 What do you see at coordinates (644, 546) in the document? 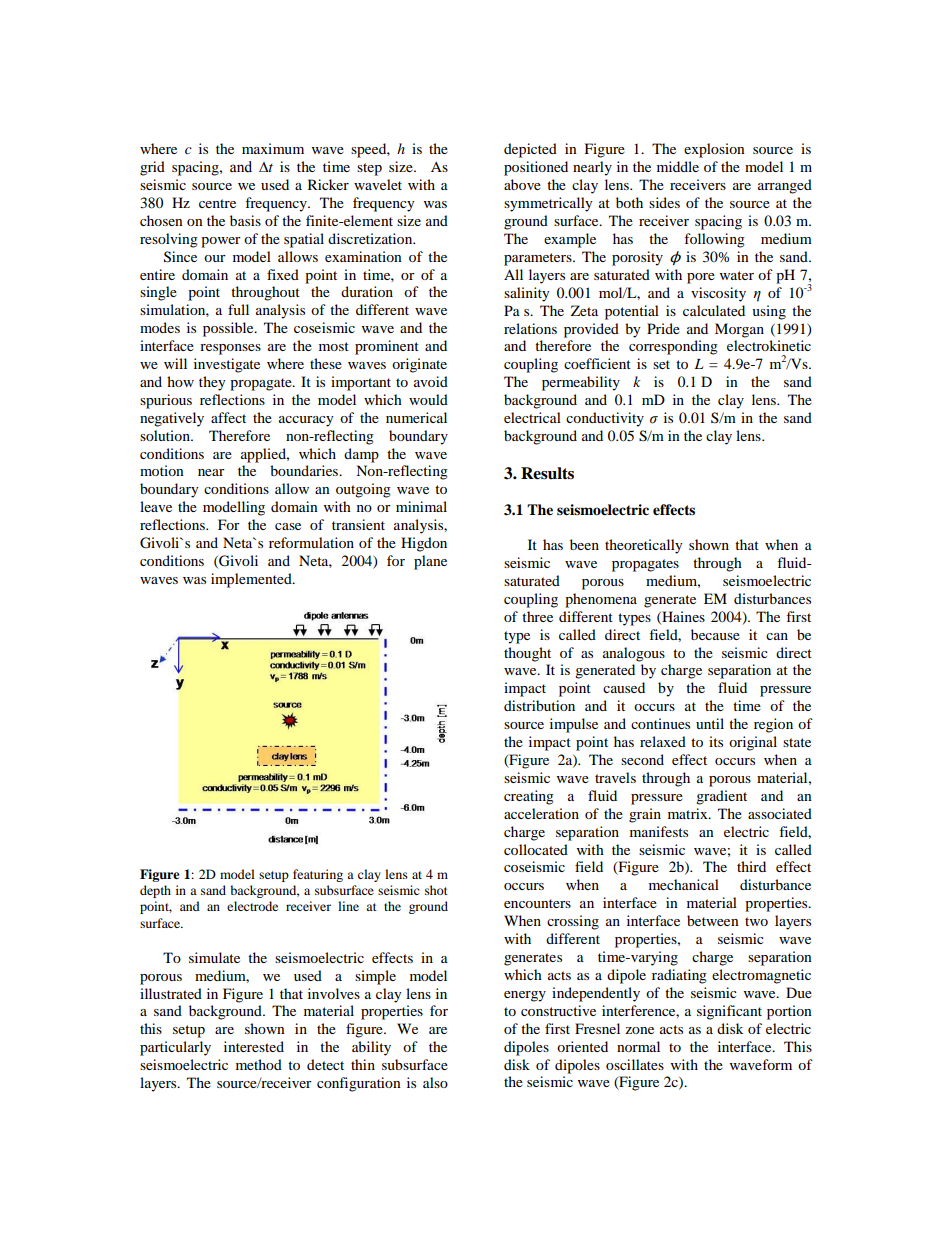
I see `theoretically` at bounding box center [644, 546].
